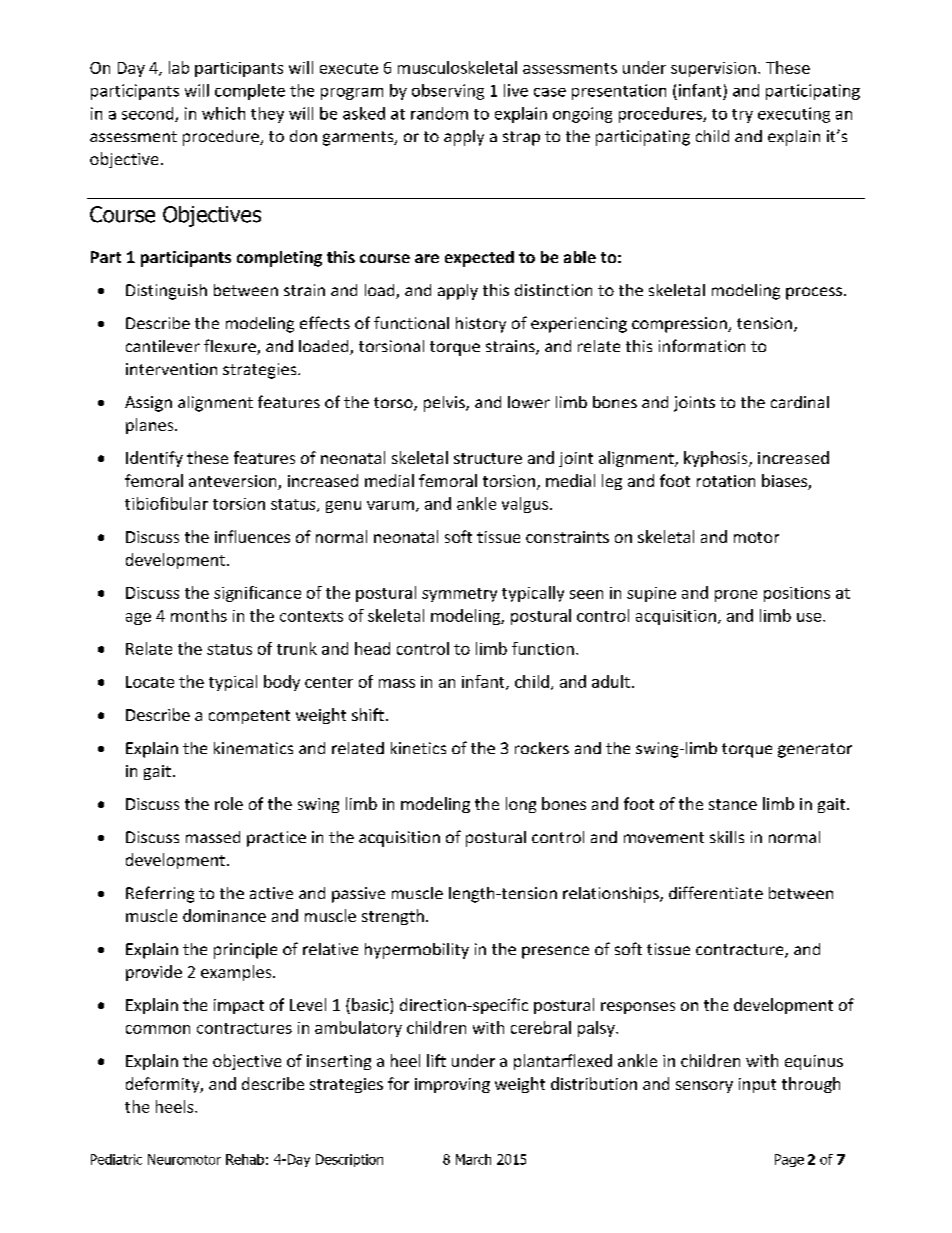 Image resolution: width=952 pixels, height=1233 pixels. I want to click on which, so click(223, 113).
